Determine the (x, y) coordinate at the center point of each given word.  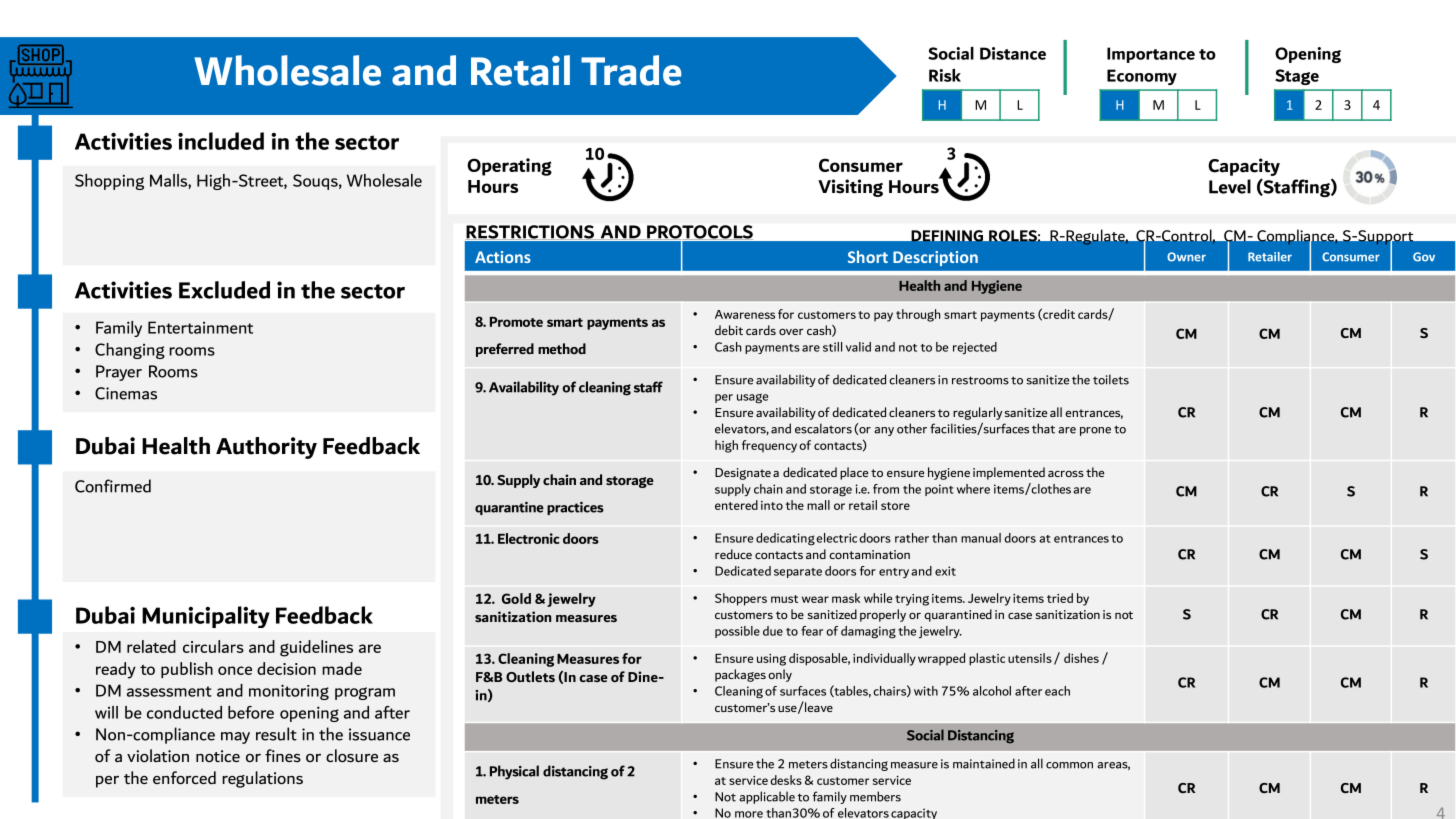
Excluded (224, 290)
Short (868, 256)
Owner (1186, 257)
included (221, 141)
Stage (1297, 77)
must (784, 599)
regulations (262, 779)
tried (1060, 598)
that (1043, 428)
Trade (631, 70)
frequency (769, 446)
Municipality (206, 617)
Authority (266, 448)
